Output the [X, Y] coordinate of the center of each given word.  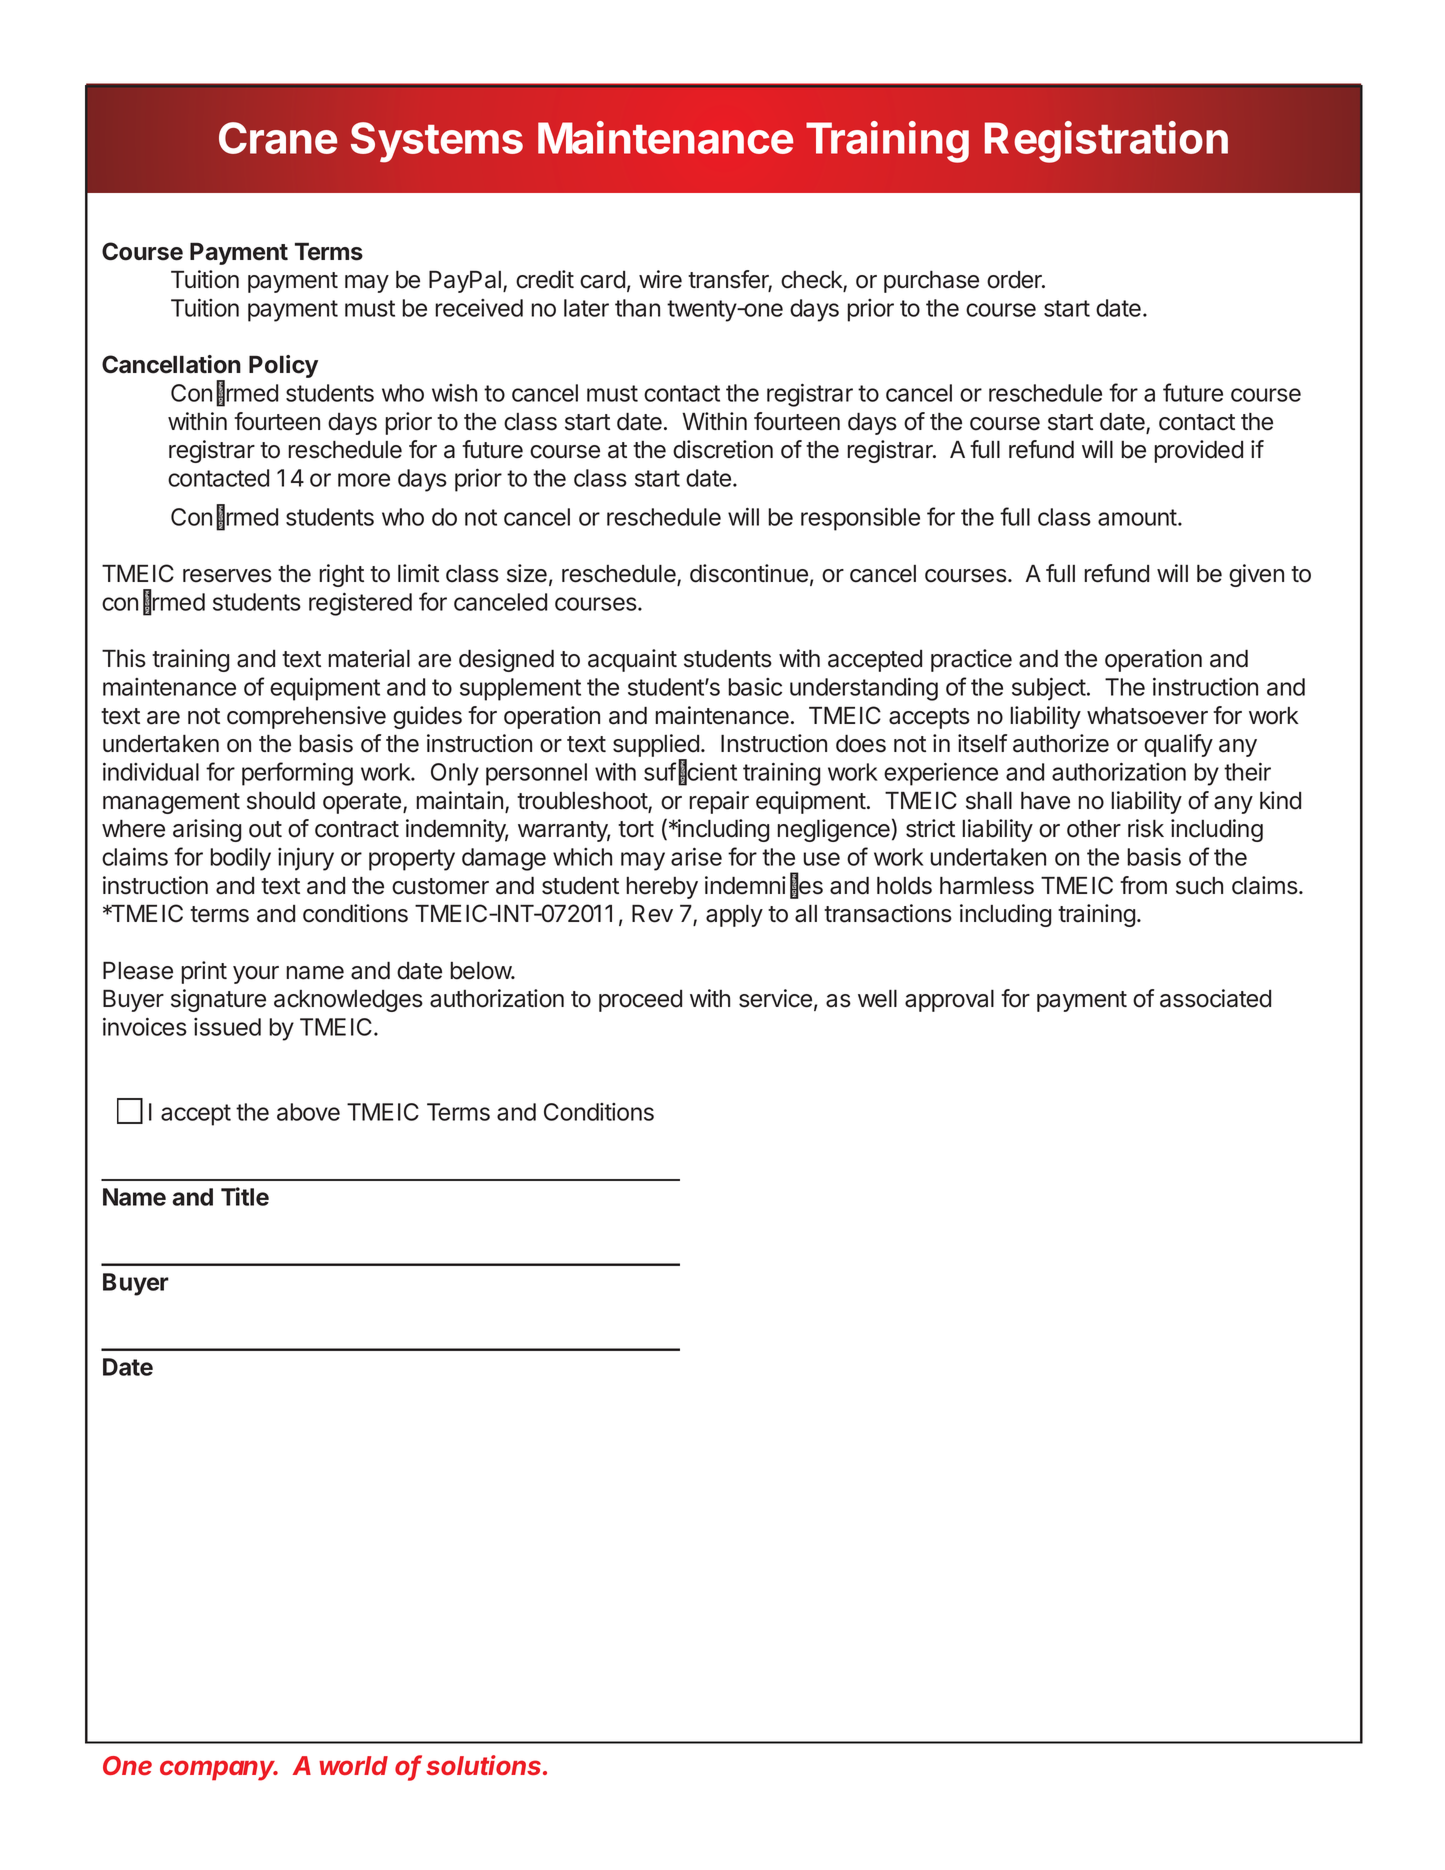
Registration [1106, 142]
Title [245, 1196]
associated [1215, 998]
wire [660, 279]
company [219, 1770]
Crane [278, 138]
